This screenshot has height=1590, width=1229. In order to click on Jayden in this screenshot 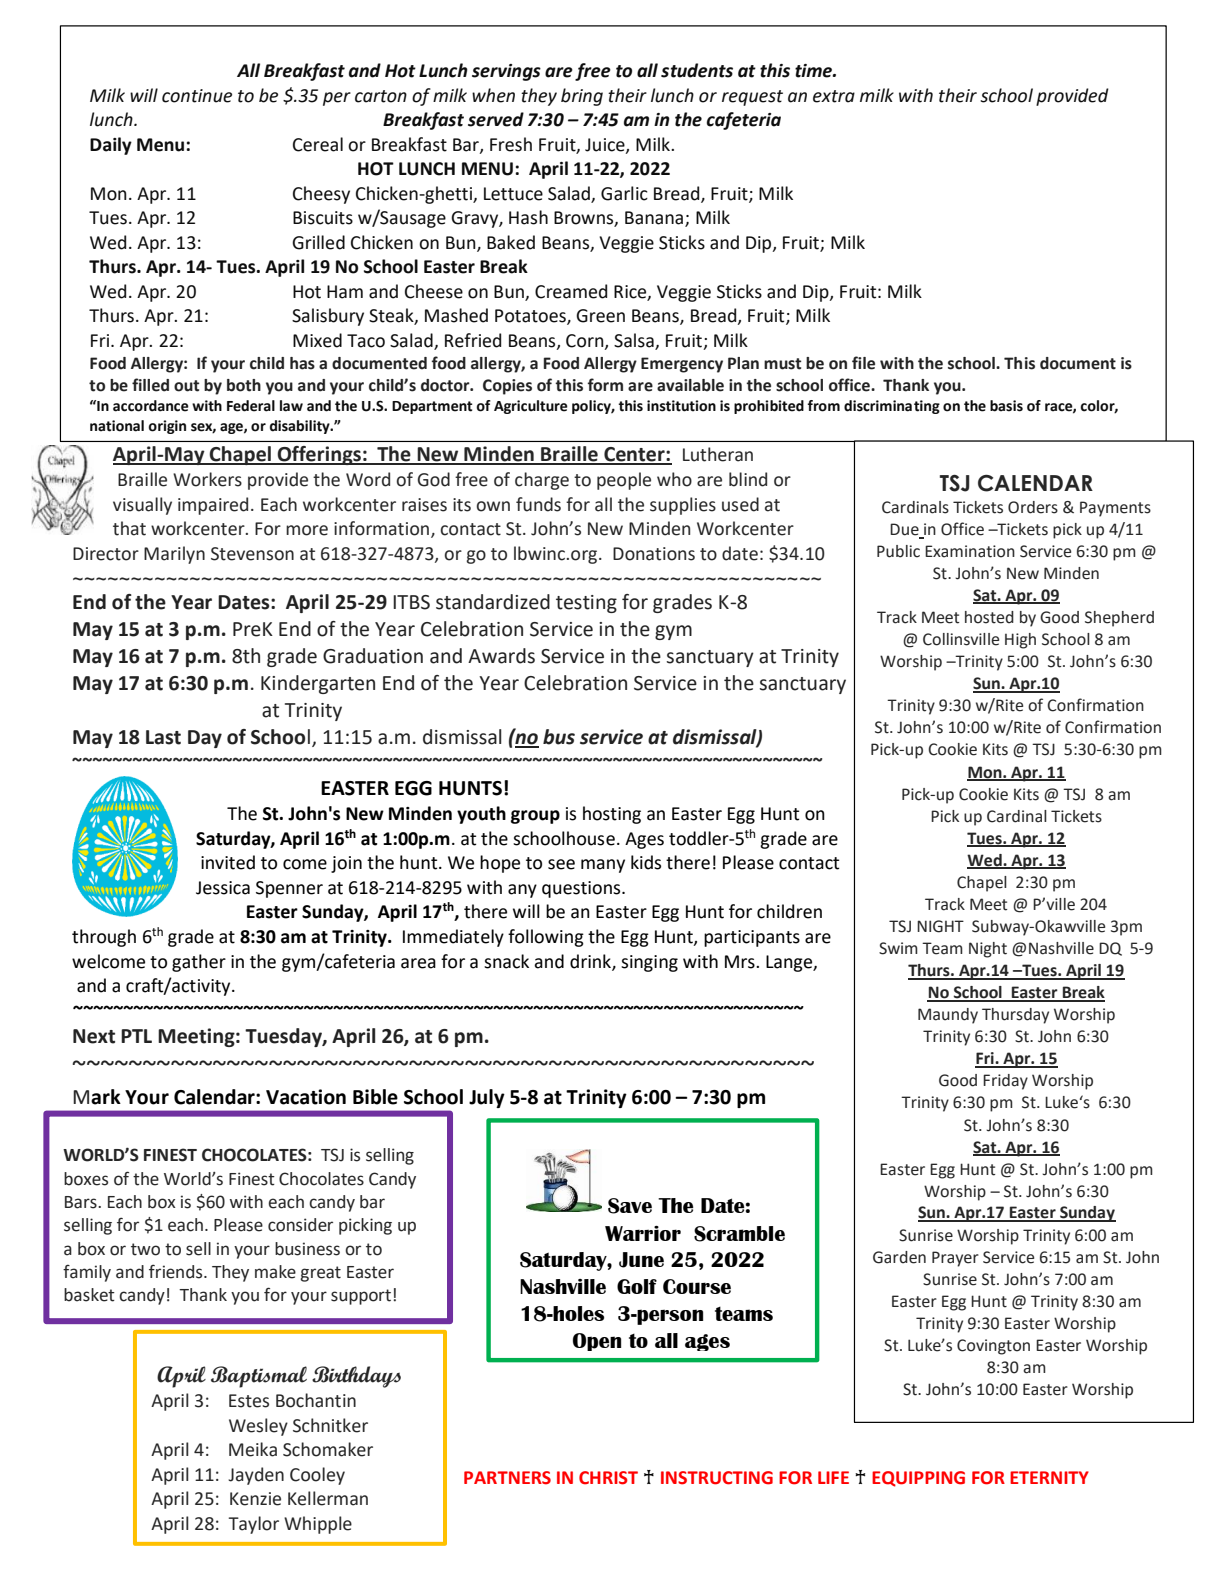, I will do `click(256, 1476)`.
